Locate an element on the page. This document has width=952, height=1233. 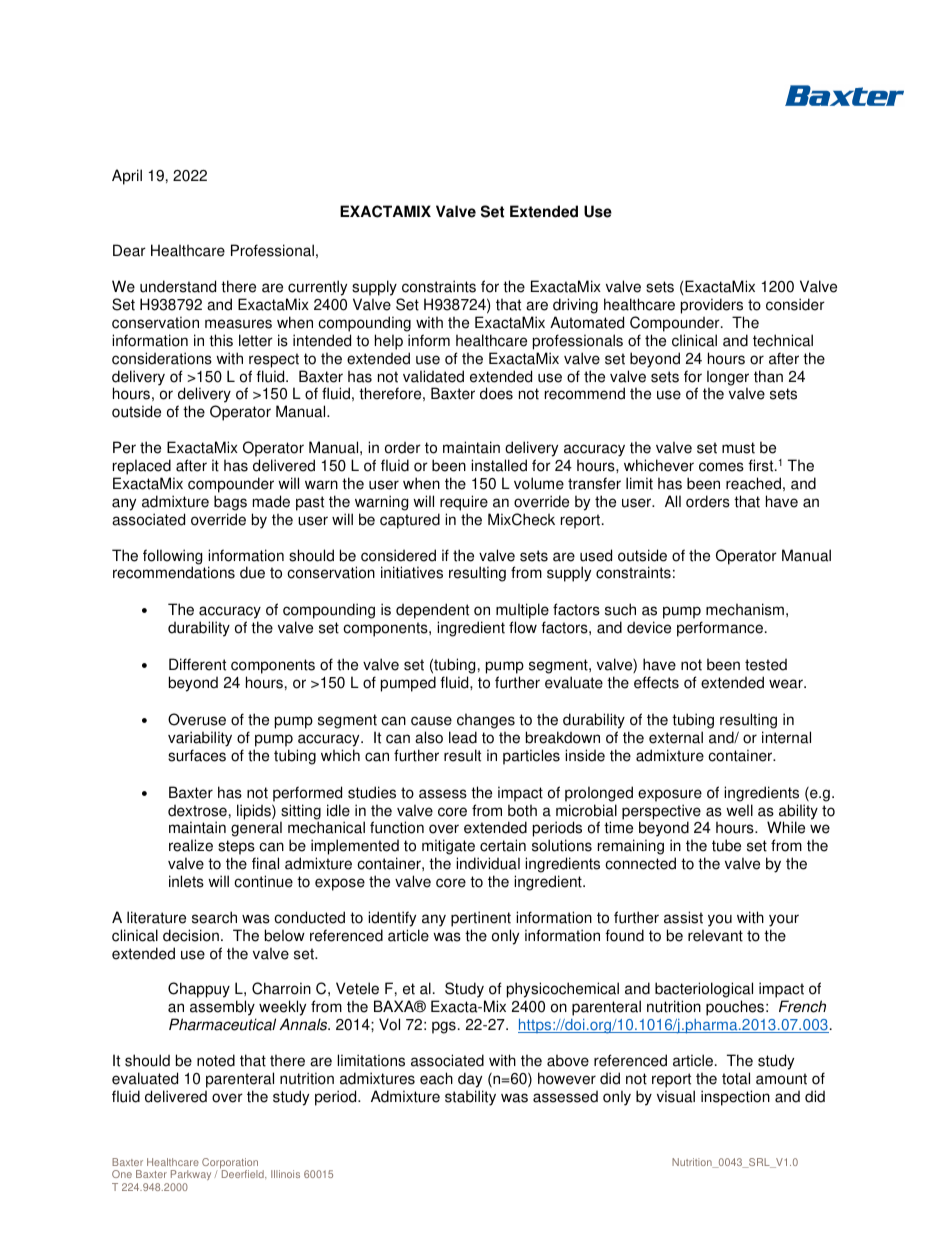
April is located at coordinates (127, 177).
